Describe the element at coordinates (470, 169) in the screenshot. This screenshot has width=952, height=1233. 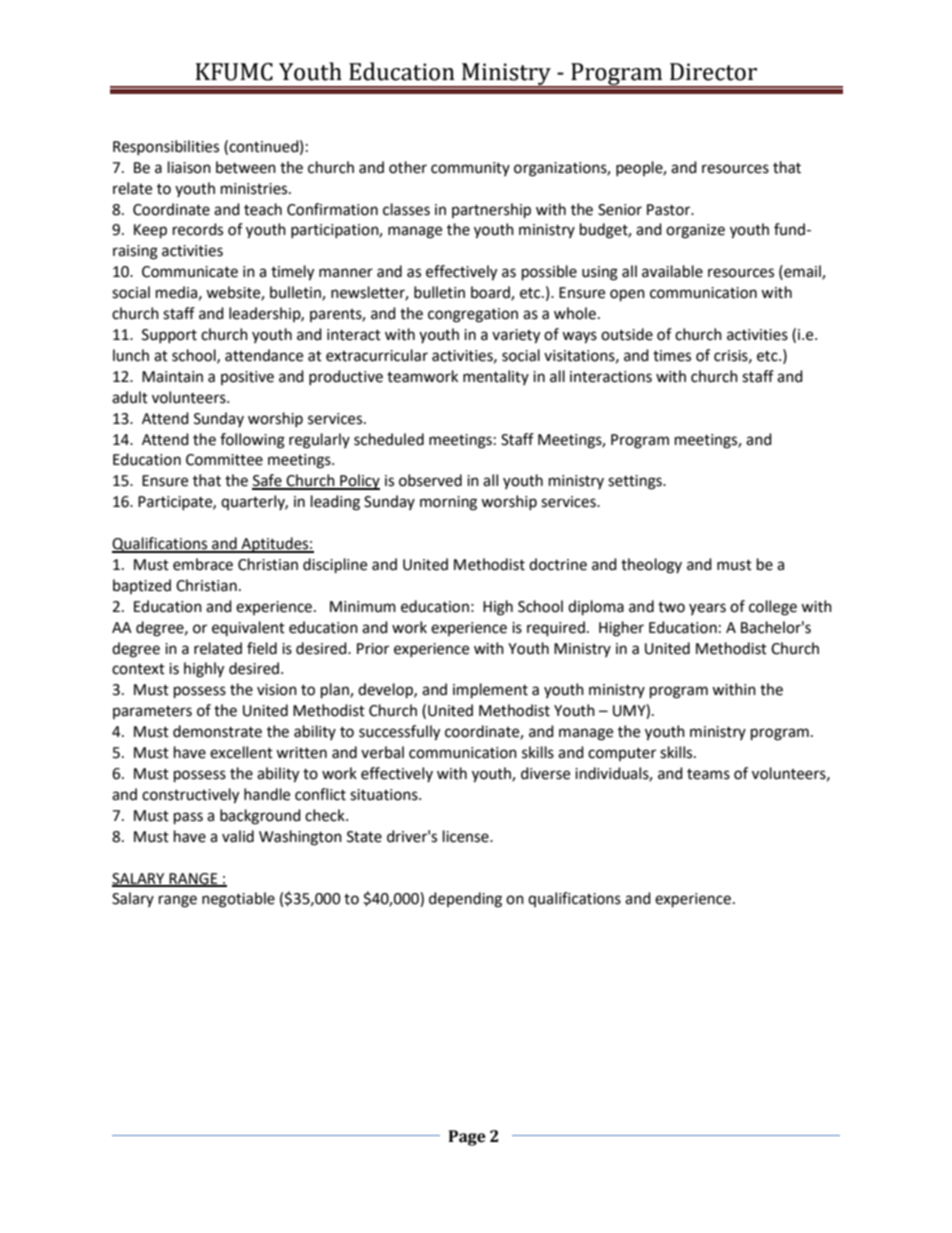
I see `community` at that location.
